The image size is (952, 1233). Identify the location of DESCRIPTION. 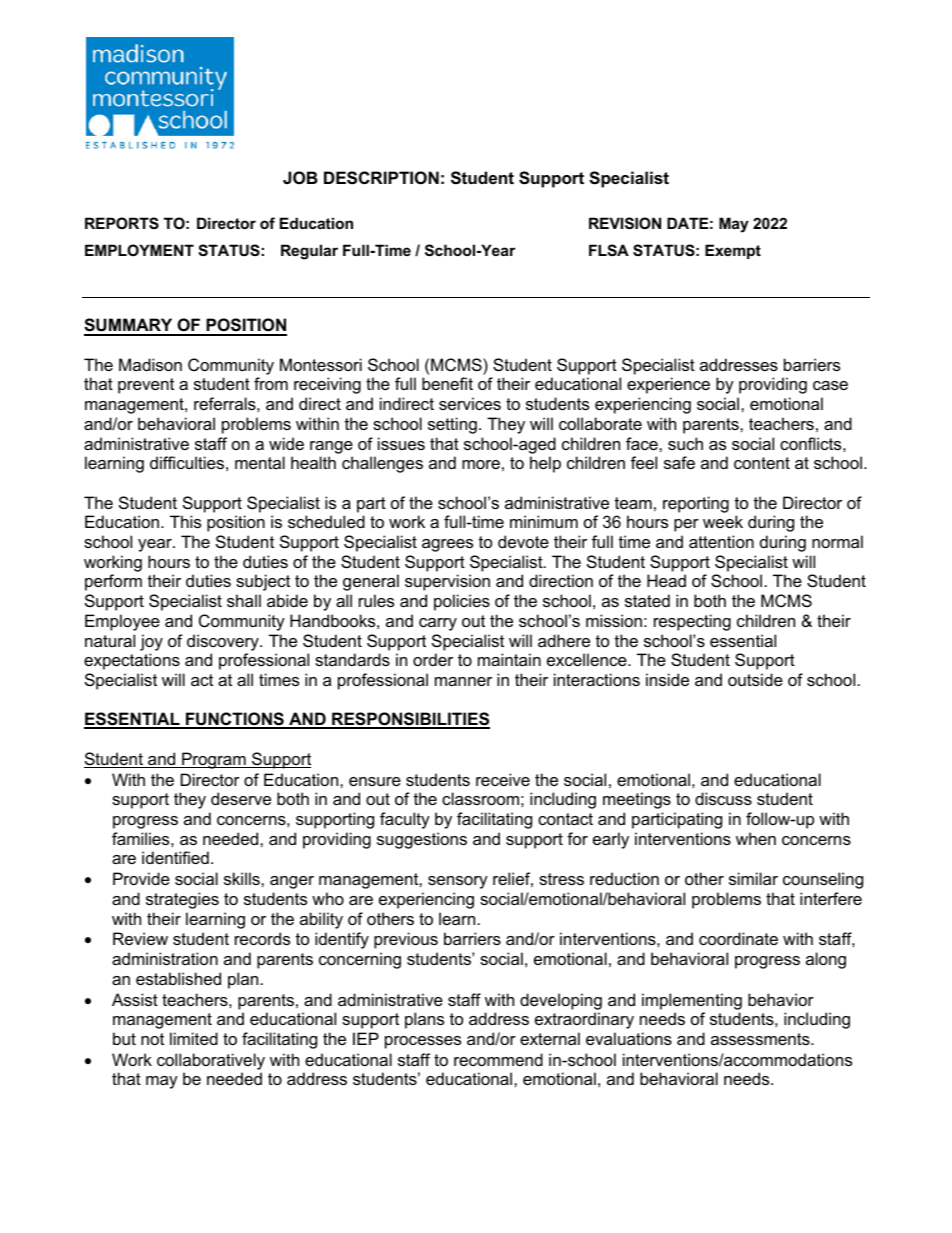
(381, 178).
